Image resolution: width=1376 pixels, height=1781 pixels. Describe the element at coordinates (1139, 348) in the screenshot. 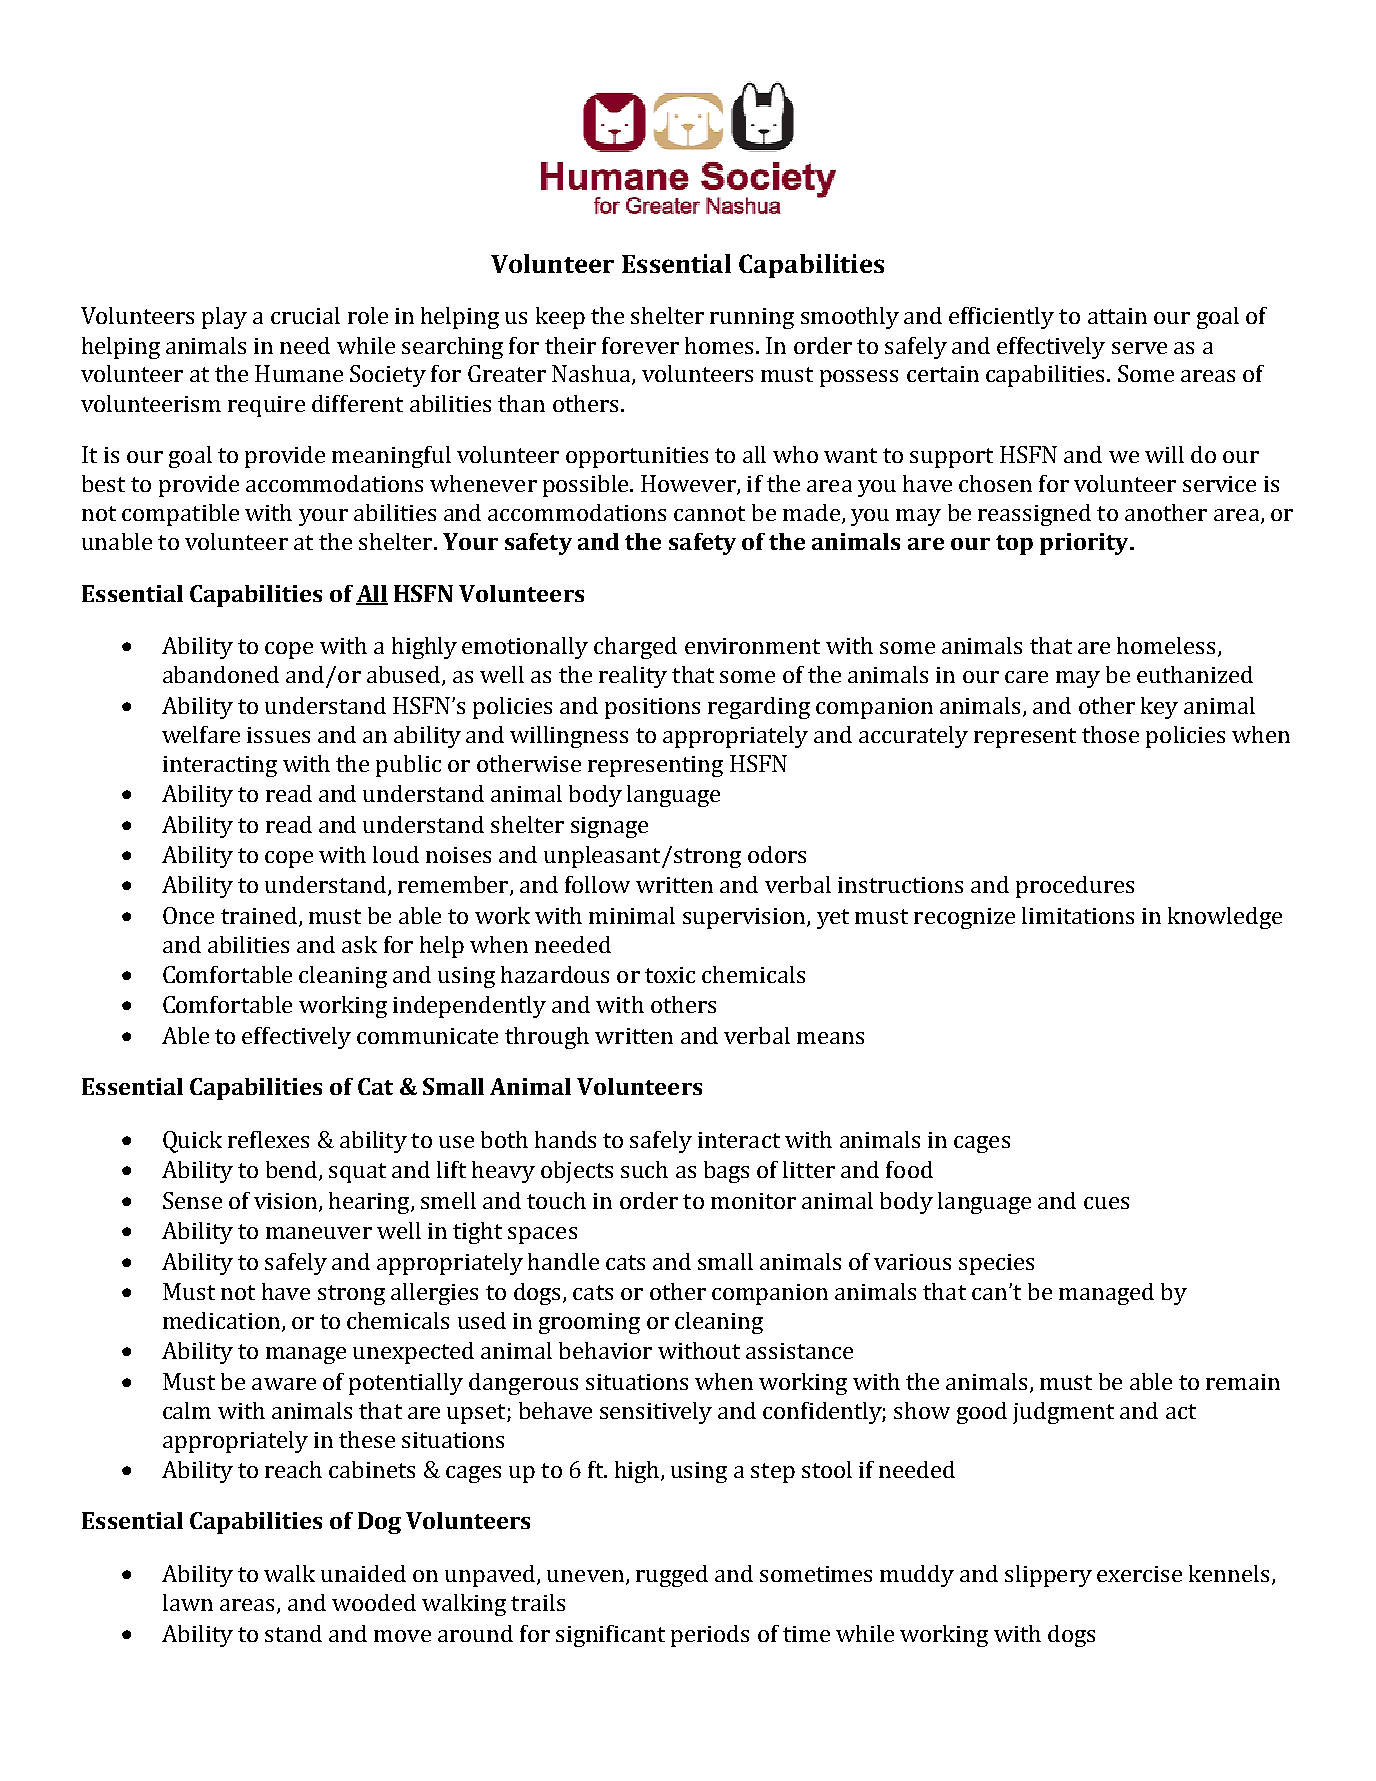

I see `serve` at that location.
